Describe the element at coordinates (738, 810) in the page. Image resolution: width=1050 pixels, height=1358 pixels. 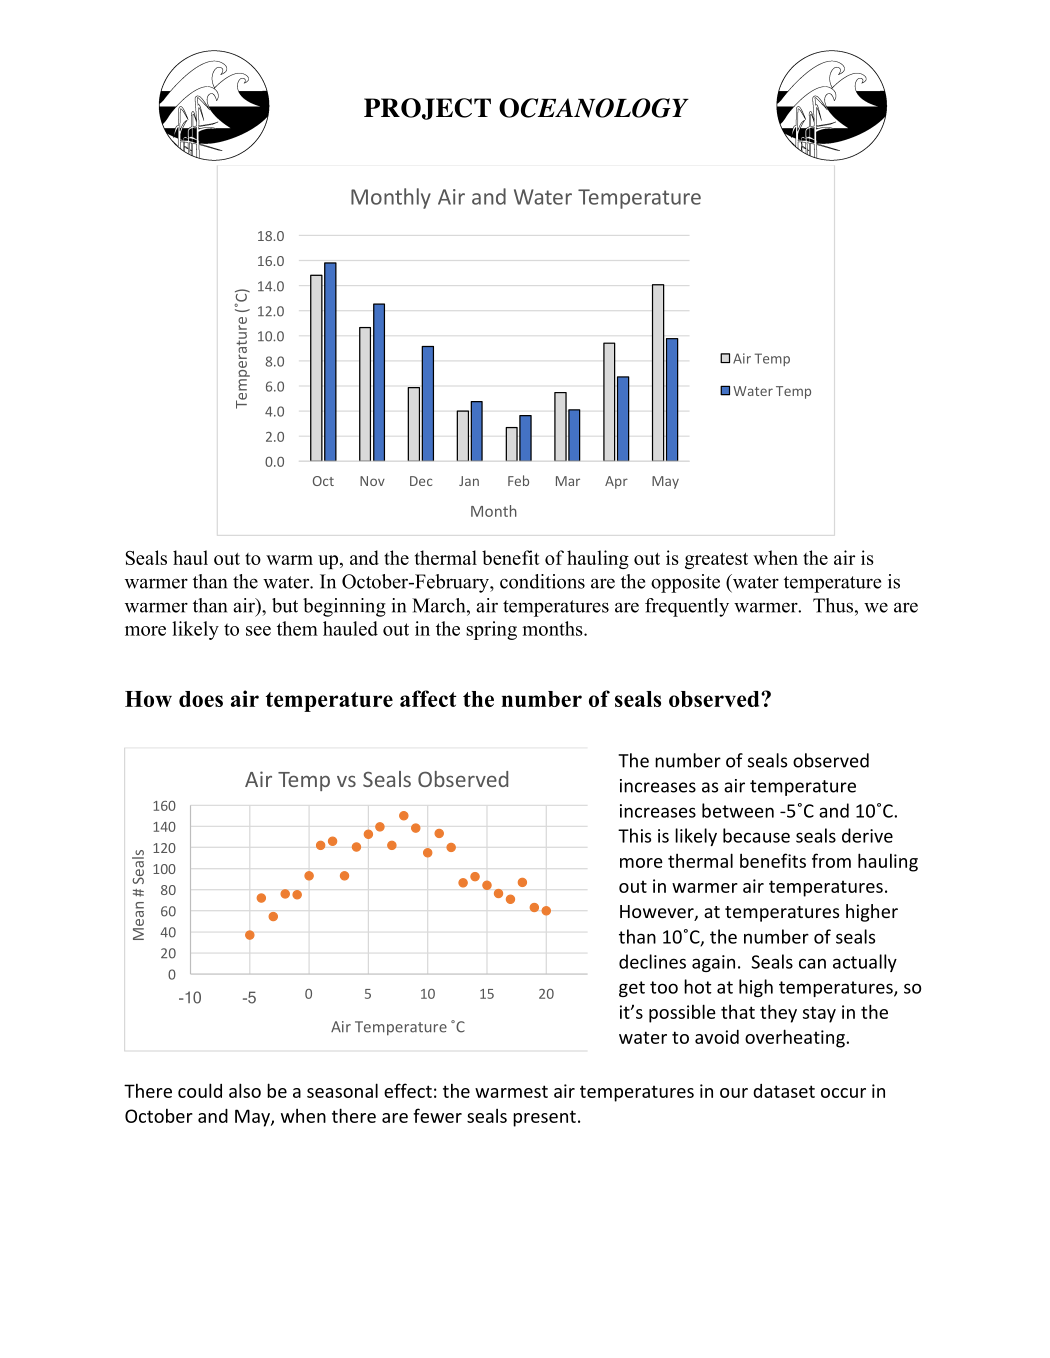
I see `between` at that location.
